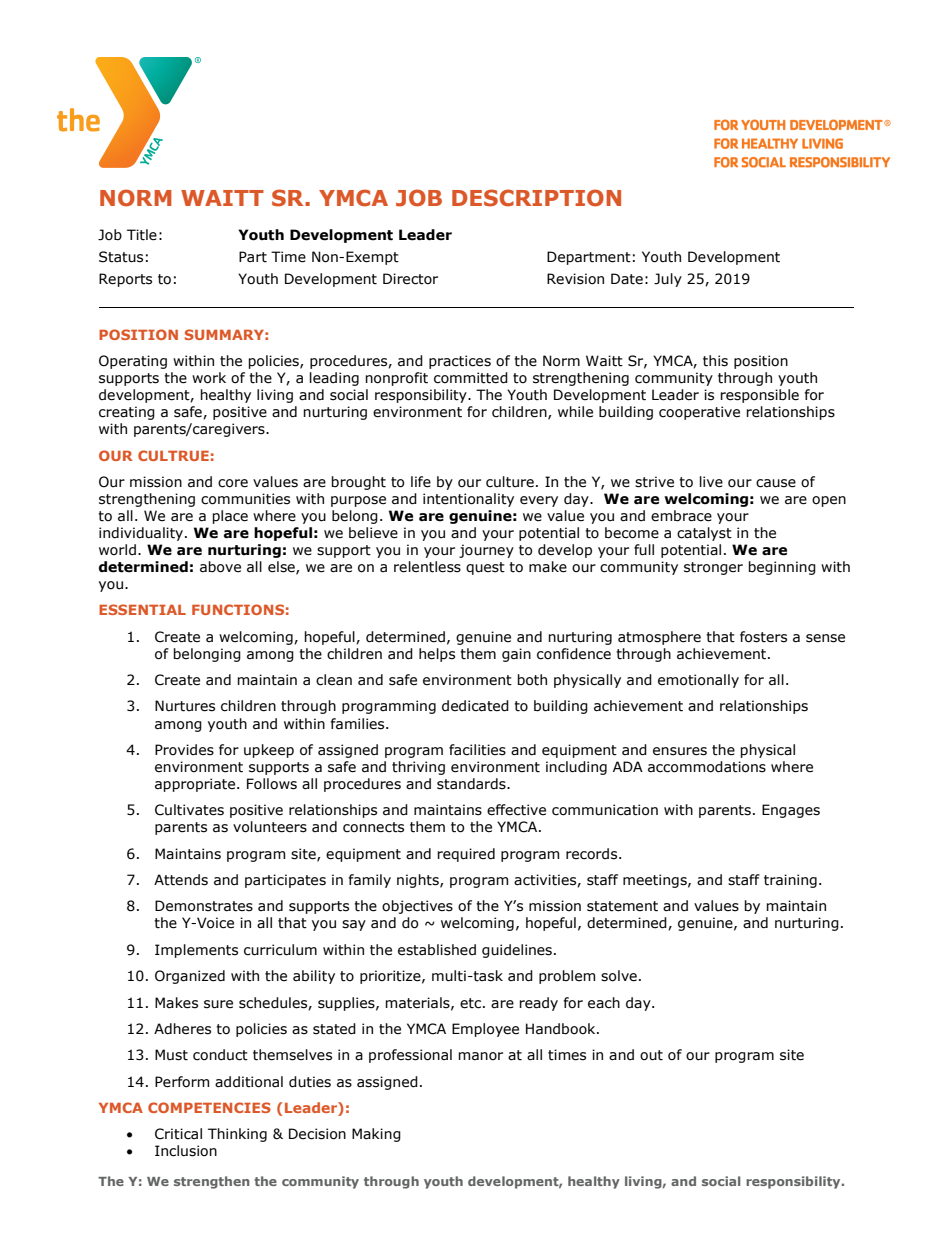 The image size is (952, 1233). I want to click on emotionally, so click(698, 681).
